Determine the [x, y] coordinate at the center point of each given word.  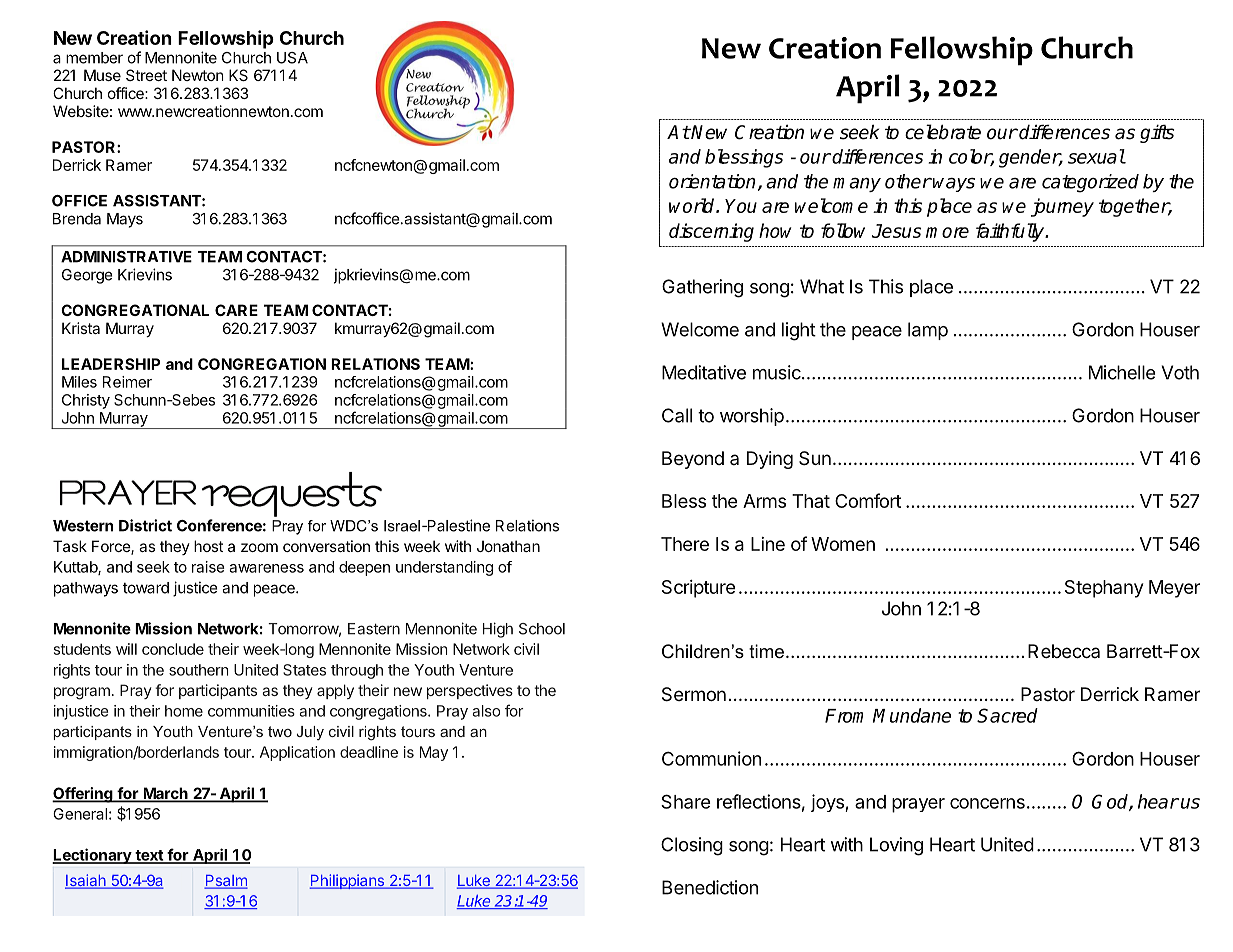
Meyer [1174, 589]
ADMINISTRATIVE [126, 257]
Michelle [1122, 372]
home [184, 711]
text [149, 856]
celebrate [943, 132]
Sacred [1007, 715]
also [486, 711]
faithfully [1011, 232]
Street [146, 75]
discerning [711, 232]
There [685, 544]
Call [677, 415]
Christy [86, 401]
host [208, 546]
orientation [712, 181]
